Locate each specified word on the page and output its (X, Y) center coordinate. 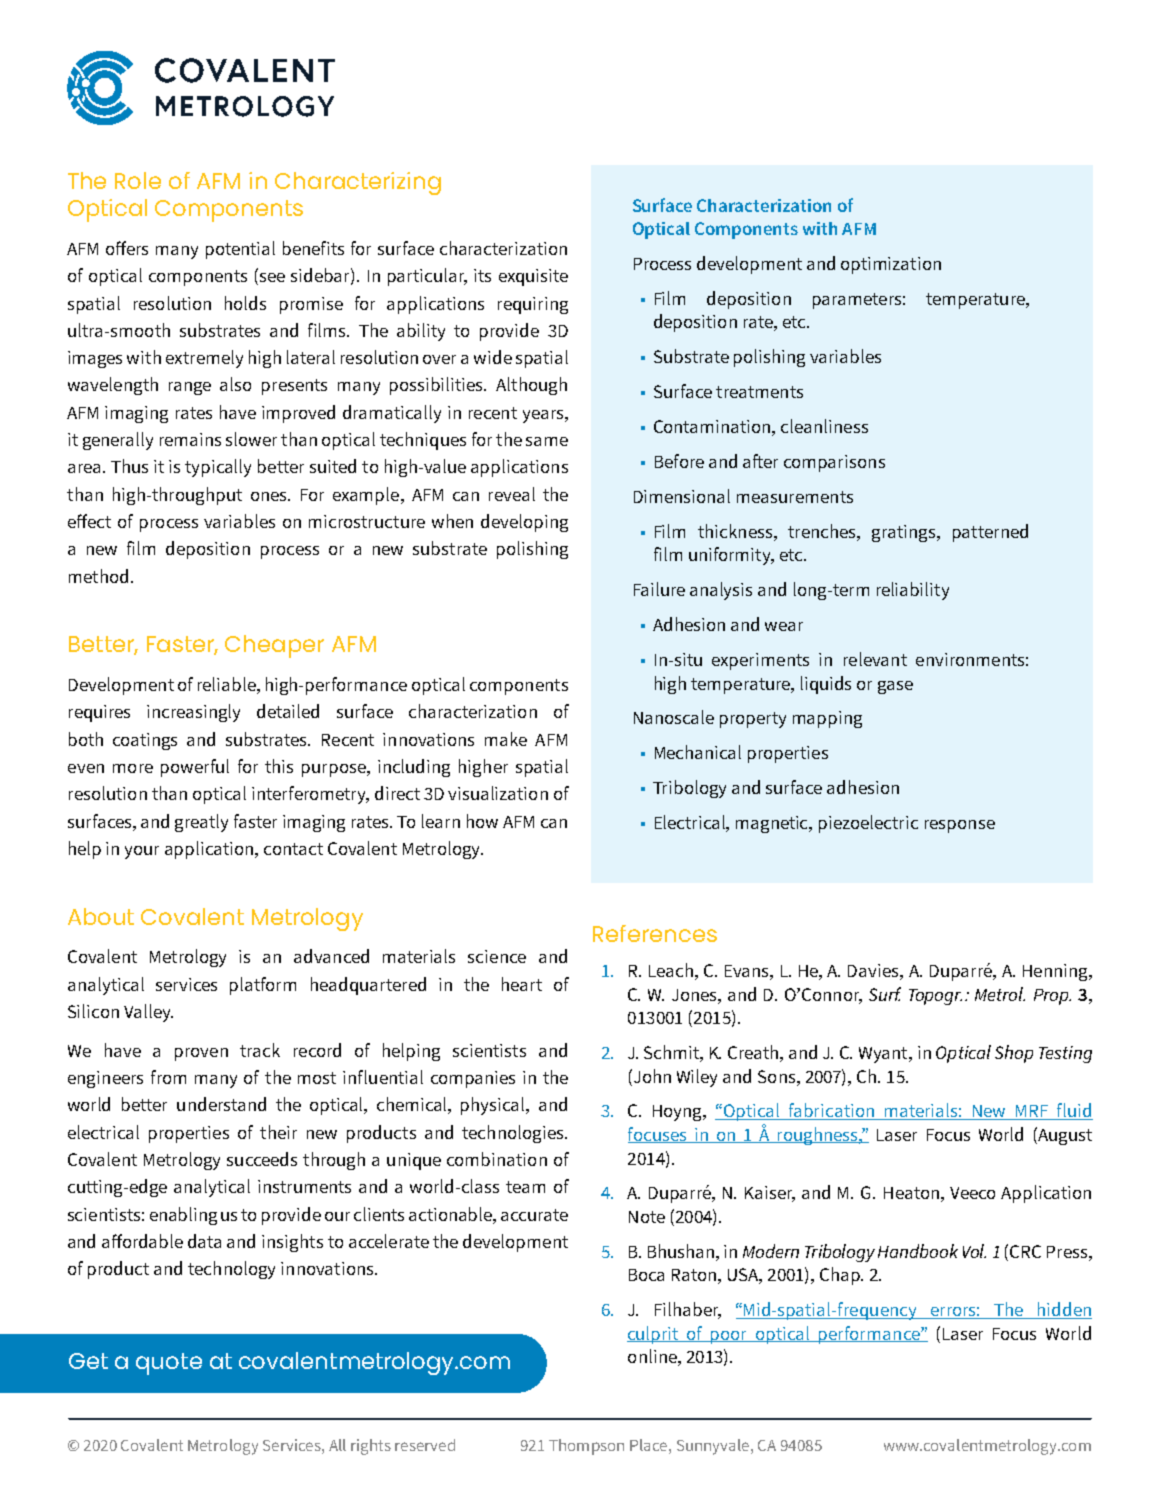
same (547, 441)
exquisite (533, 277)
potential (240, 250)
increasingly (193, 713)
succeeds (262, 1159)
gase (895, 687)
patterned (990, 533)
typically (218, 468)
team (525, 1187)
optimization (891, 265)
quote (169, 1364)
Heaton (911, 1193)
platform (263, 986)
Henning (1056, 972)
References (655, 933)
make (506, 739)
